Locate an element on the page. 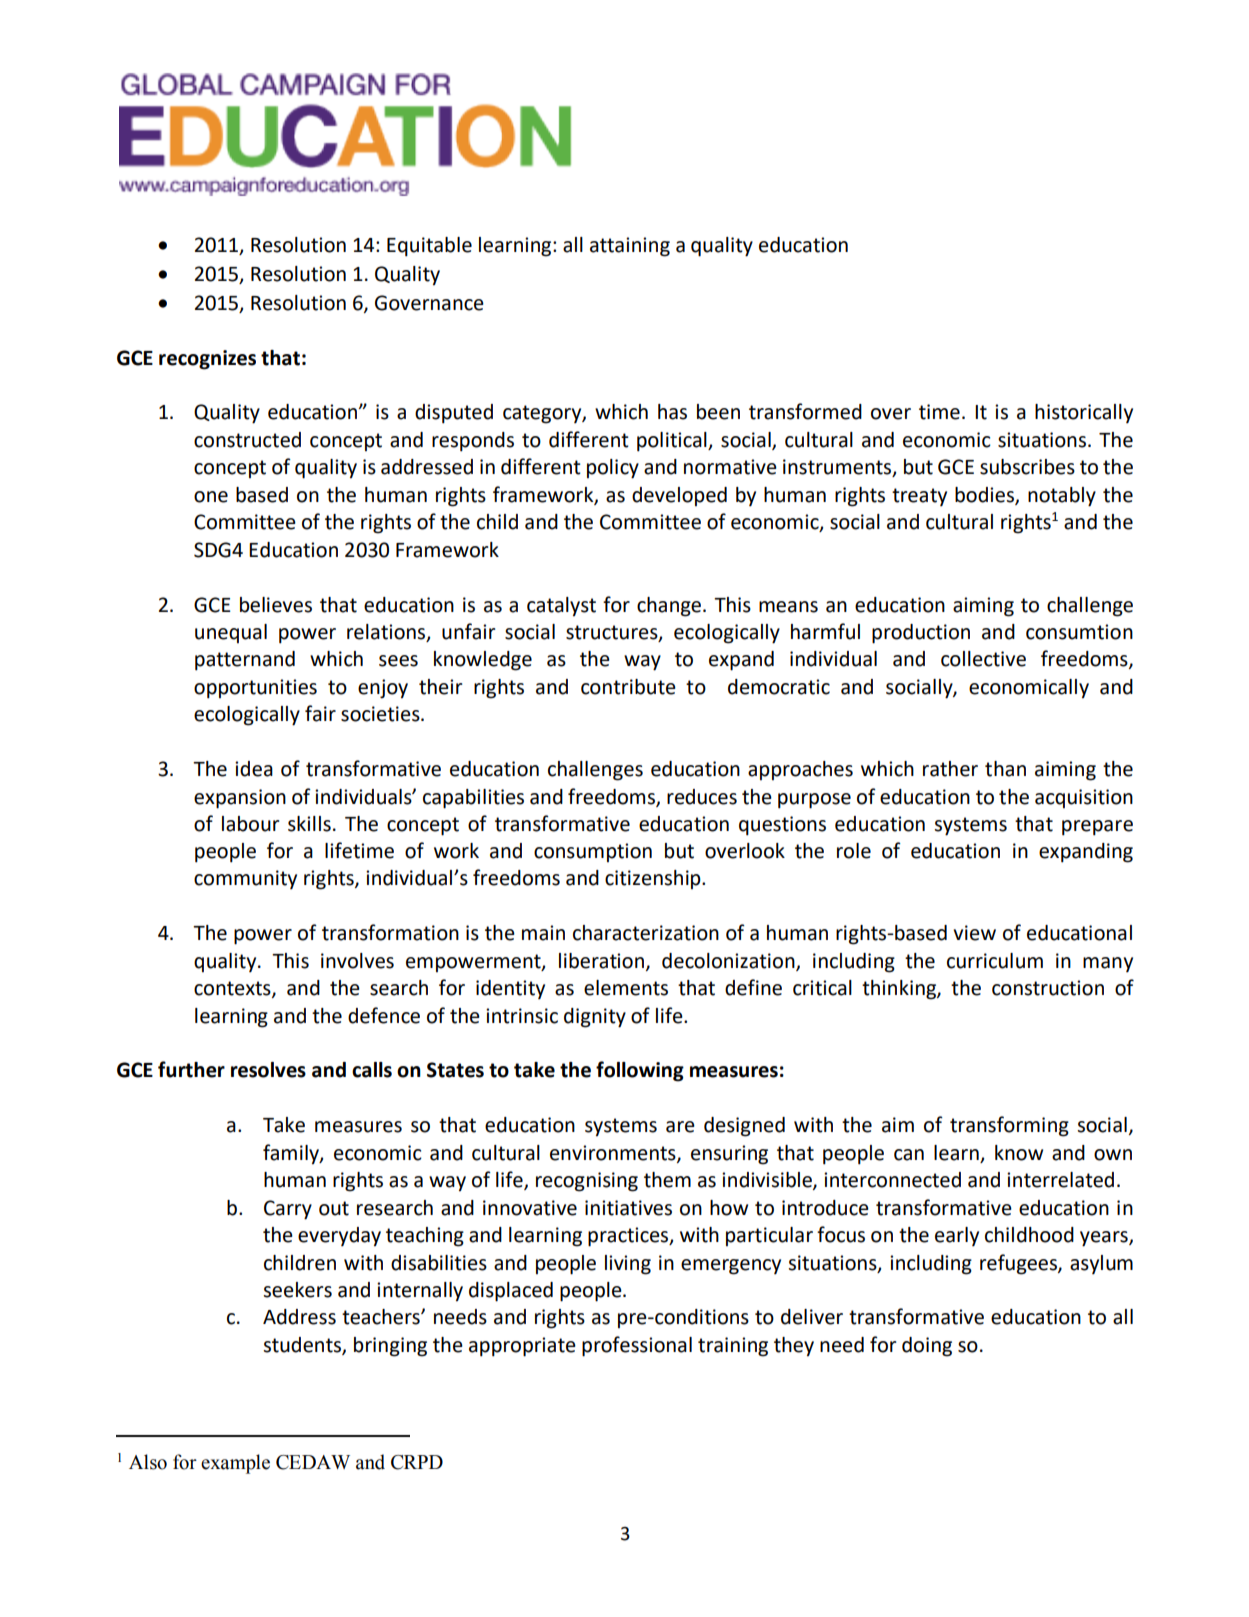 This document has width=1249, height=1617. doing is located at coordinates (927, 1347).
